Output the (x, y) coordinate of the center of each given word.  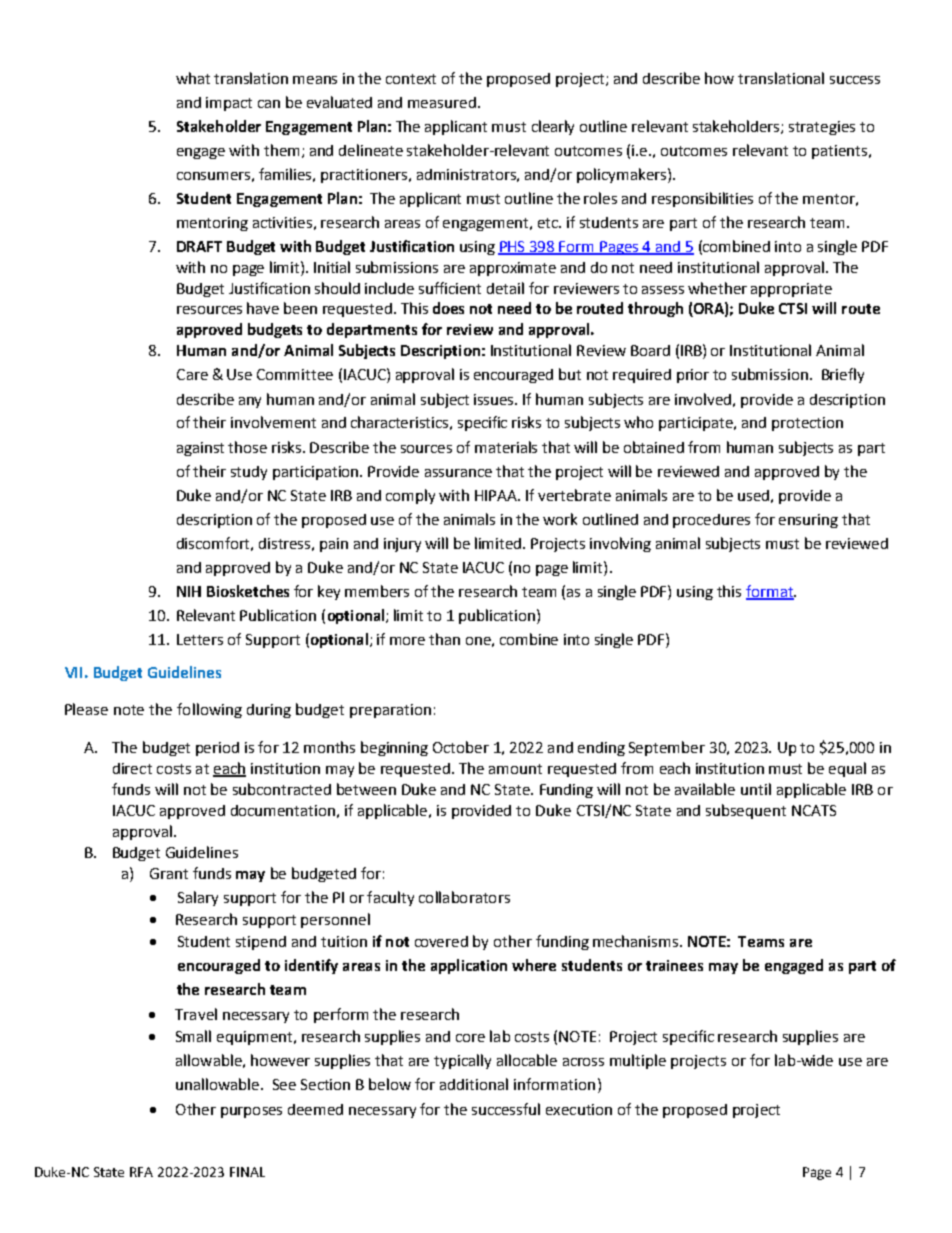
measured (442, 102)
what (193, 78)
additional (474, 1084)
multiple (638, 1061)
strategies (822, 128)
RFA (141, 1172)
